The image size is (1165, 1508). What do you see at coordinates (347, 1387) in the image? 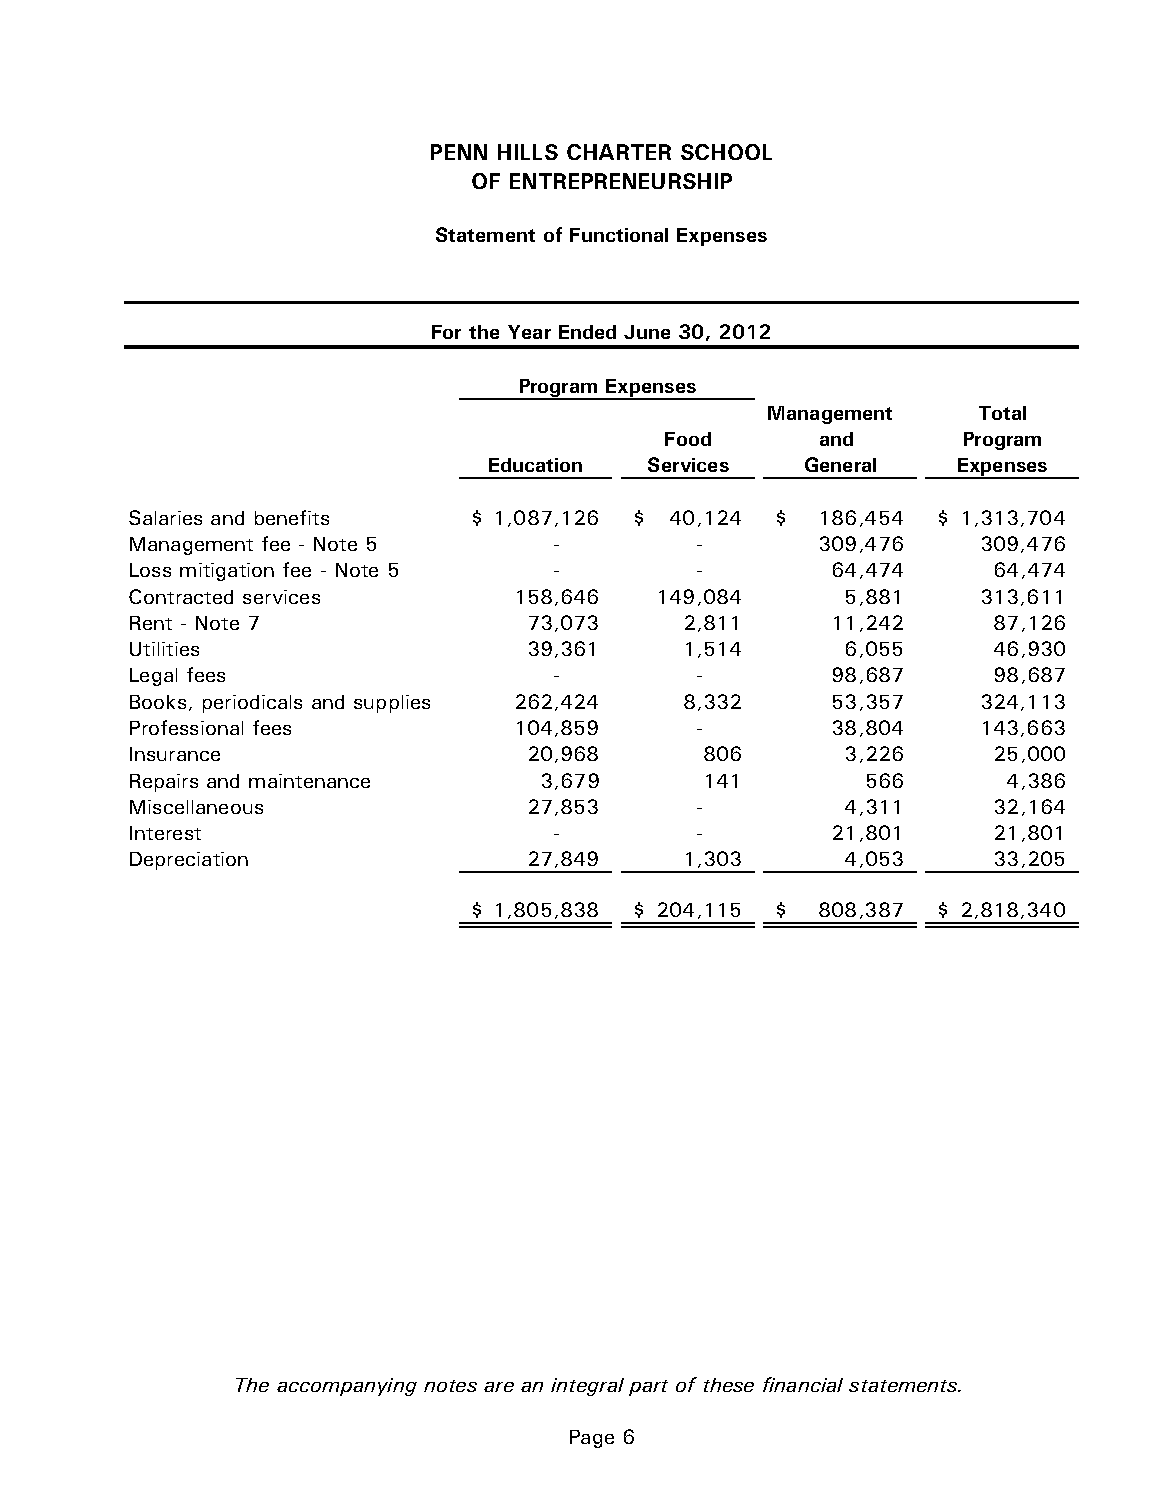
I see `accompanying` at bounding box center [347, 1387].
